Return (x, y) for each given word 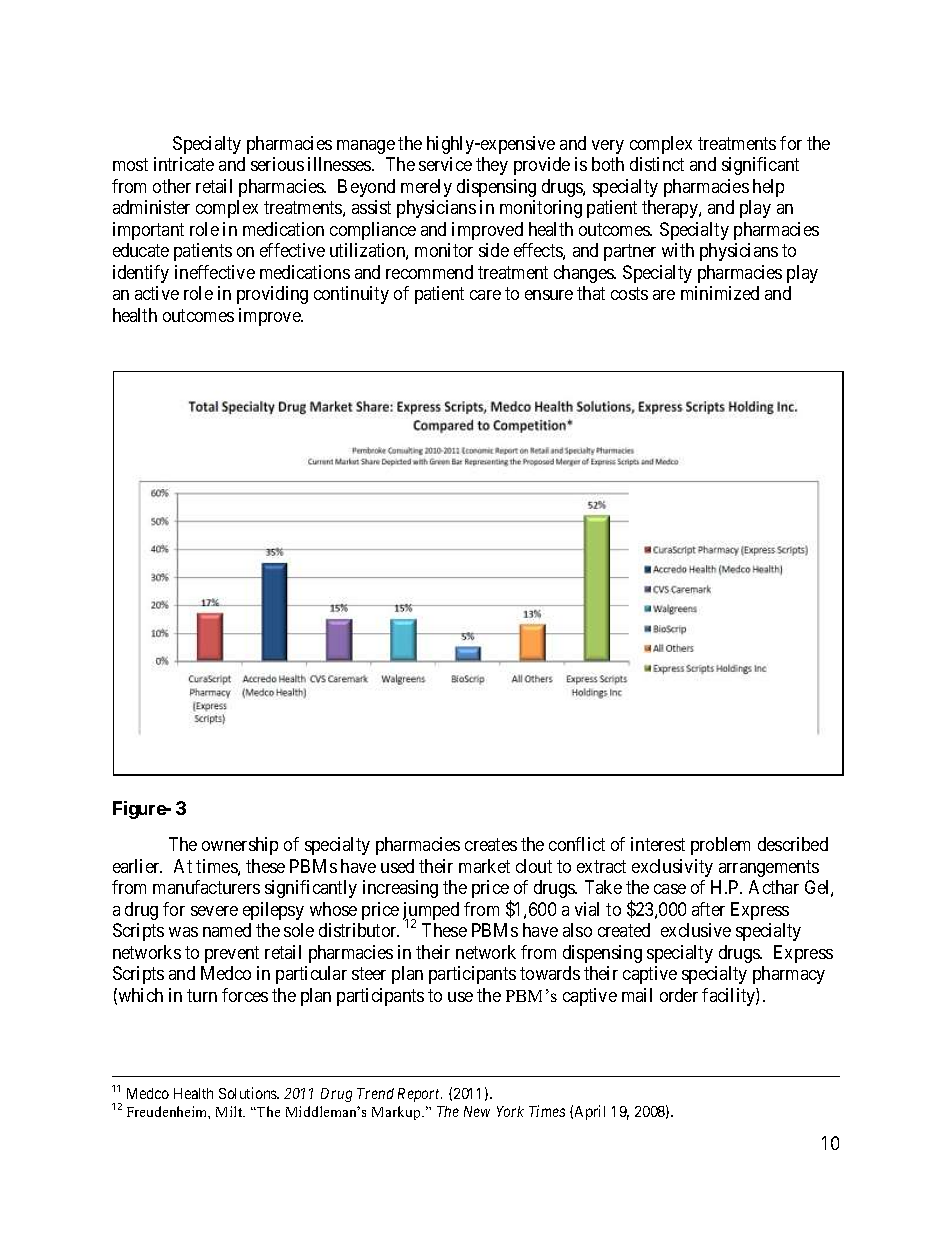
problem (720, 846)
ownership (240, 846)
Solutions (249, 1093)
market (484, 866)
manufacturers (206, 887)
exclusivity (672, 868)
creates (491, 844)
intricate (184, 164)
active (157, 293)
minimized (720, 293)
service (445, 164)
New (477, 1111)
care (485, 295)
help (768, 188)
